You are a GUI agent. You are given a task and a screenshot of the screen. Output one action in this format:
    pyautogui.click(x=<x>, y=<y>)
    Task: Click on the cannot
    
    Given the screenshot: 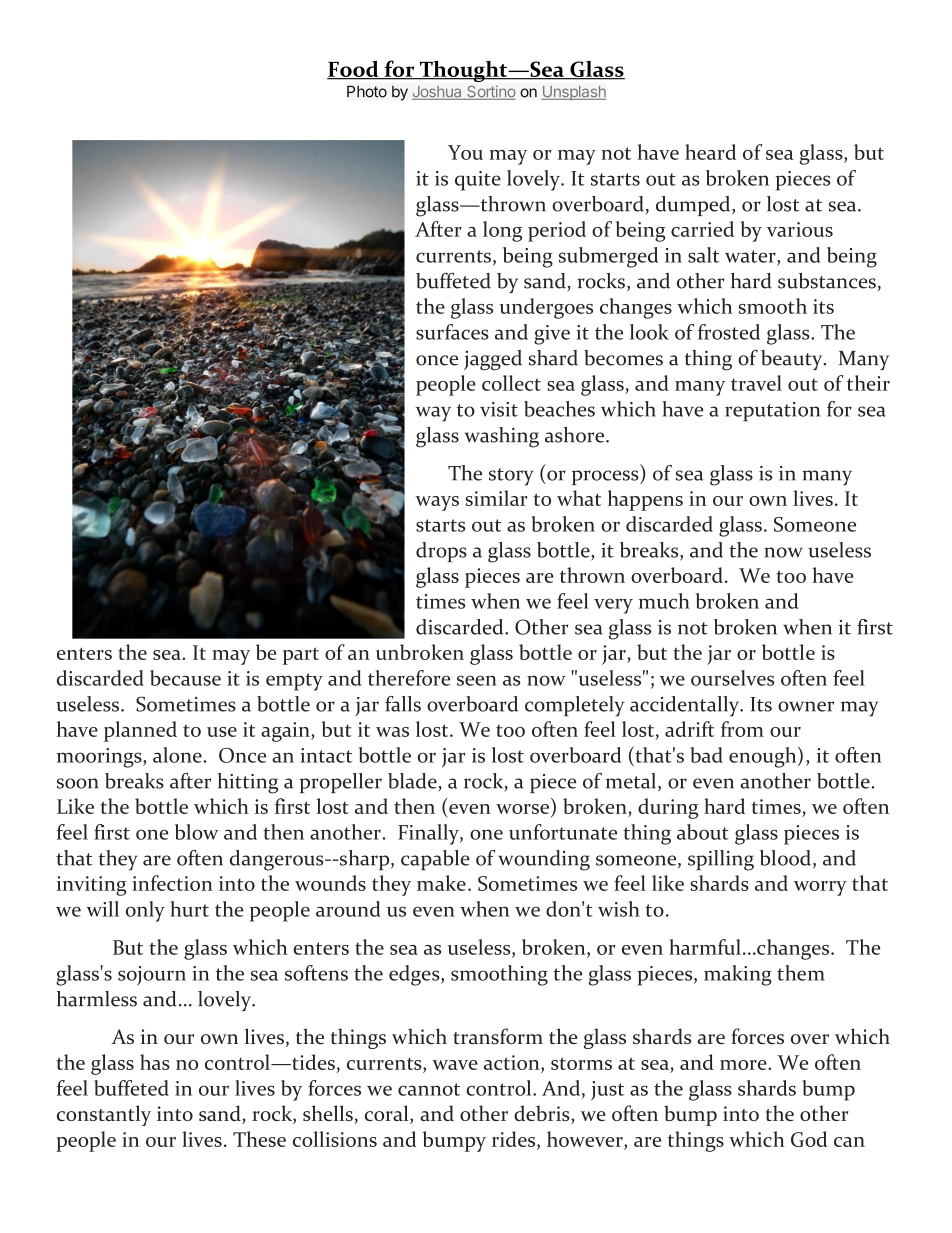 What is the action you would take?
    pyautogui.click(x=429, y=1089)
